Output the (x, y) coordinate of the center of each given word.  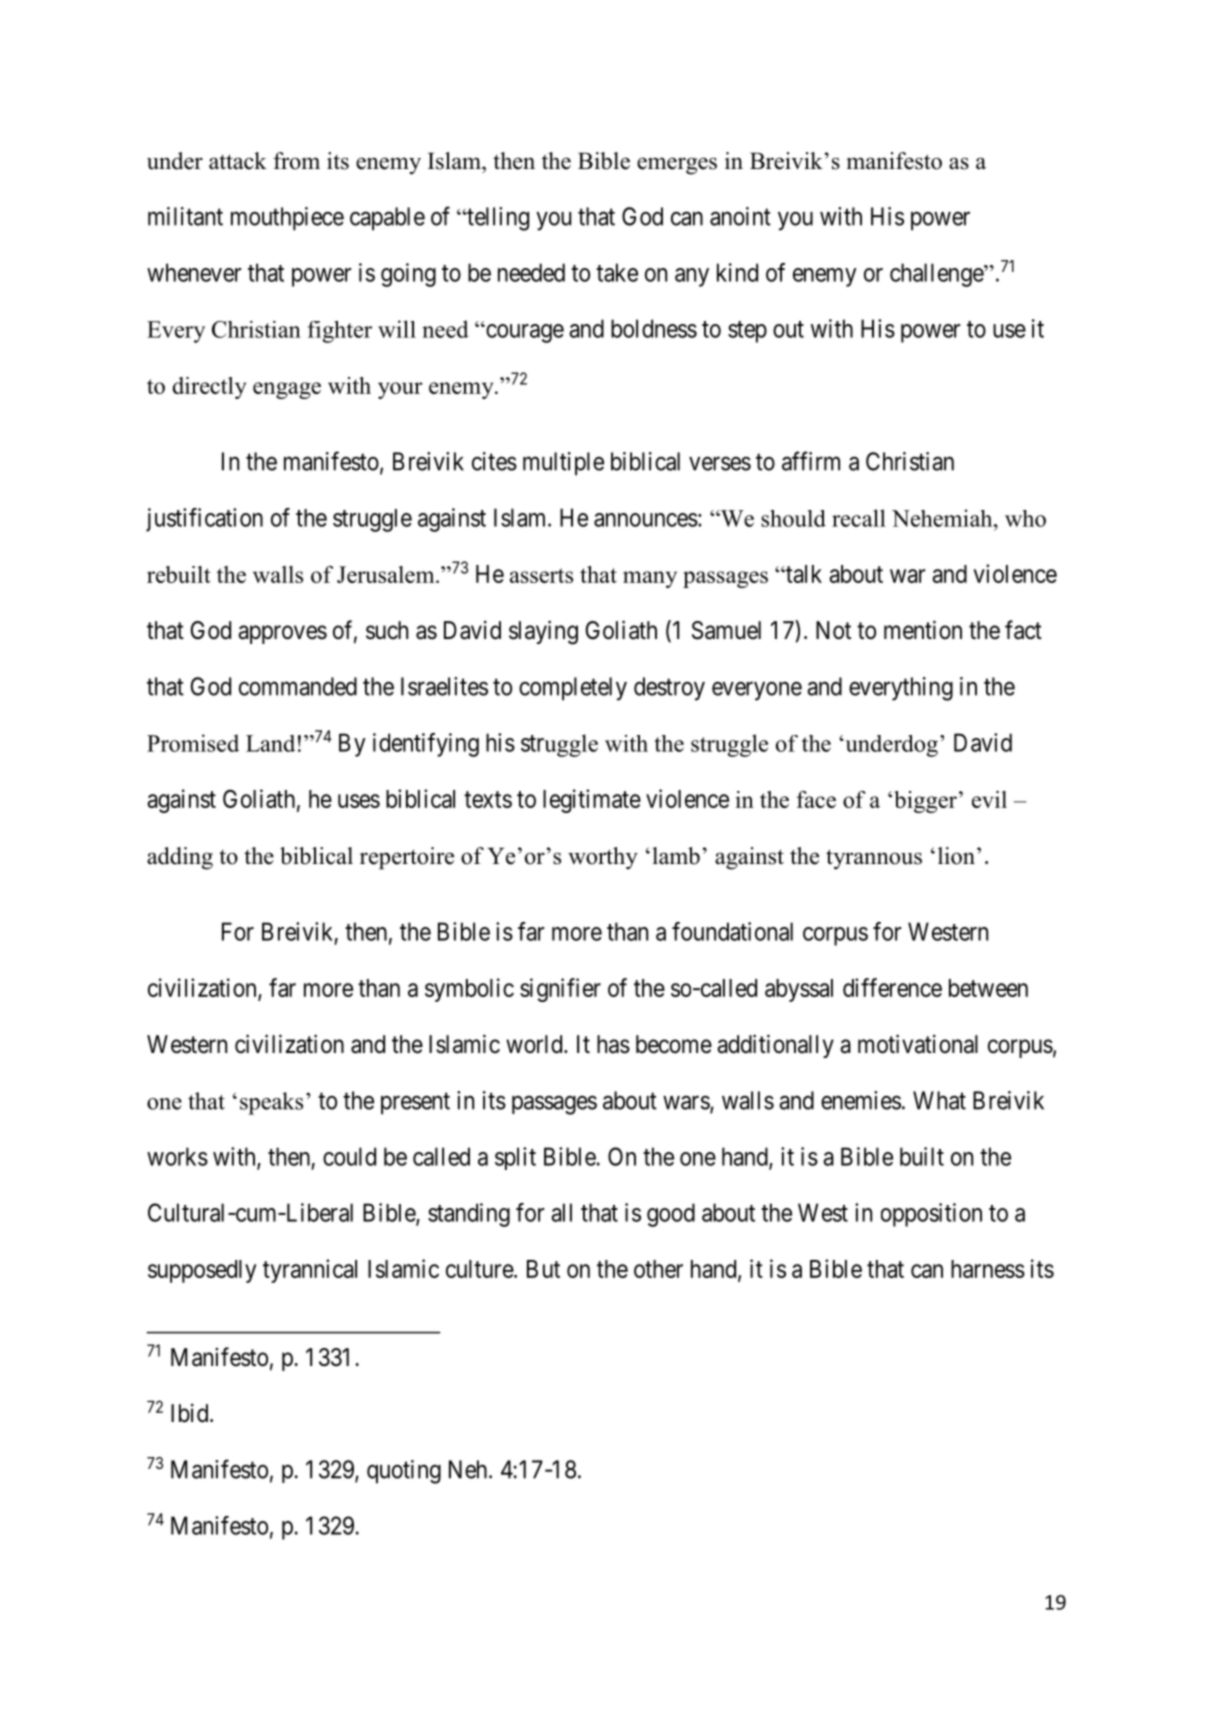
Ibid (191, 1413)
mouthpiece (287, 219)
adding (180, 858)
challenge (937, 275)
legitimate (592, 801)
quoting (404, 1472)
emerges (677, 166)
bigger (925, 802)
